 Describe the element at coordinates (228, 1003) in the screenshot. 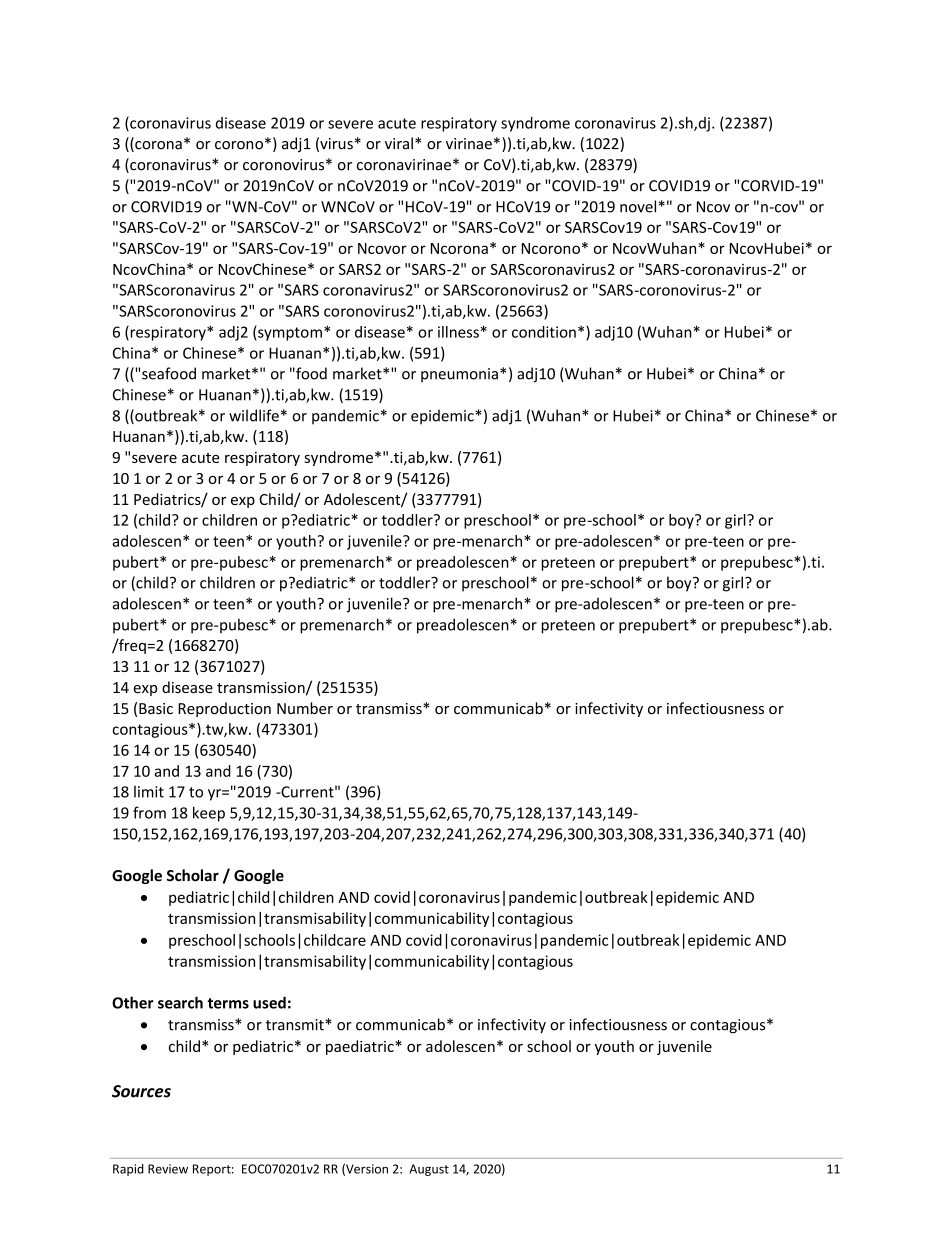

I see `terms` at that location.
